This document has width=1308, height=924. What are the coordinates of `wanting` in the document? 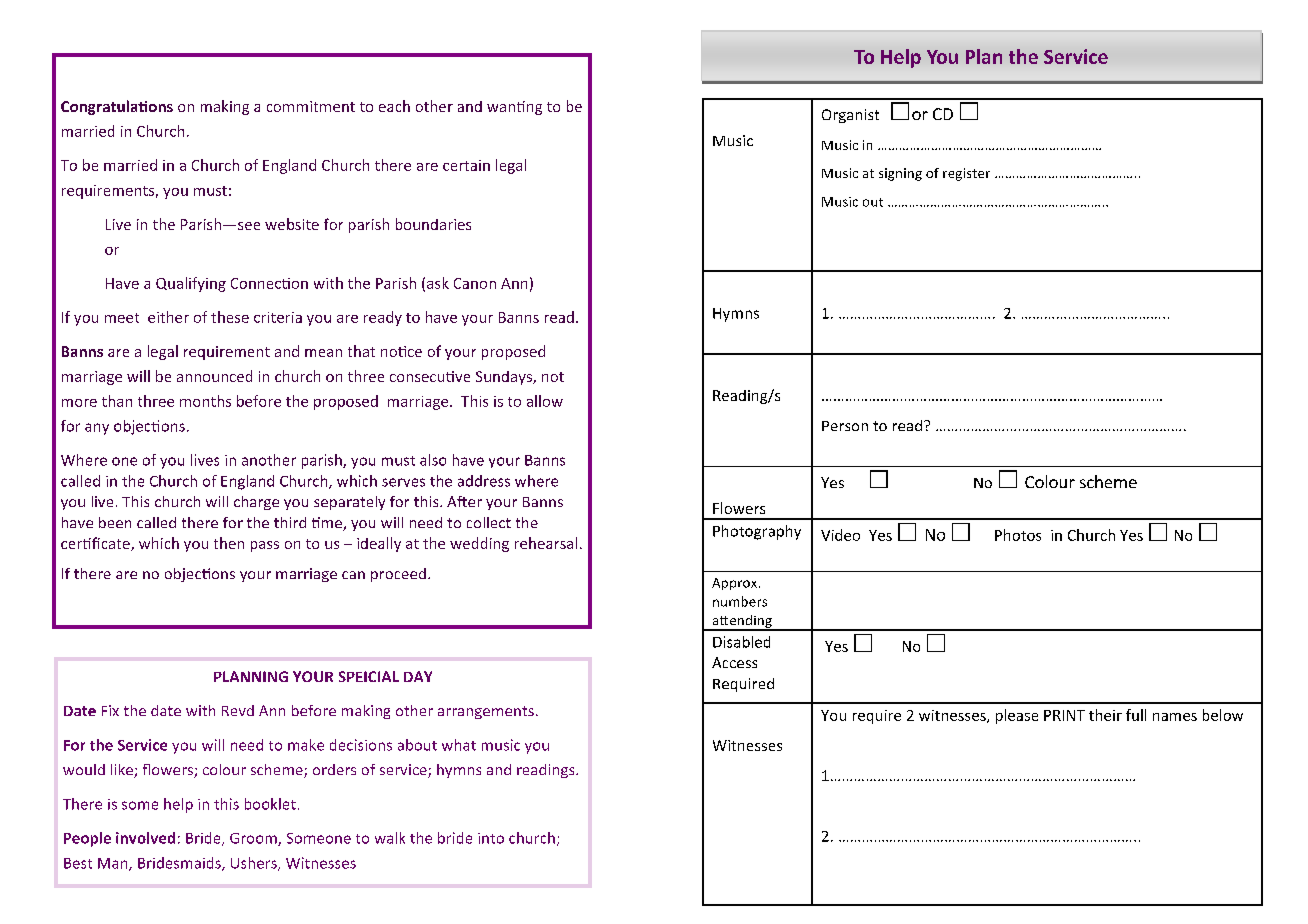 It's located at (514, 108).
